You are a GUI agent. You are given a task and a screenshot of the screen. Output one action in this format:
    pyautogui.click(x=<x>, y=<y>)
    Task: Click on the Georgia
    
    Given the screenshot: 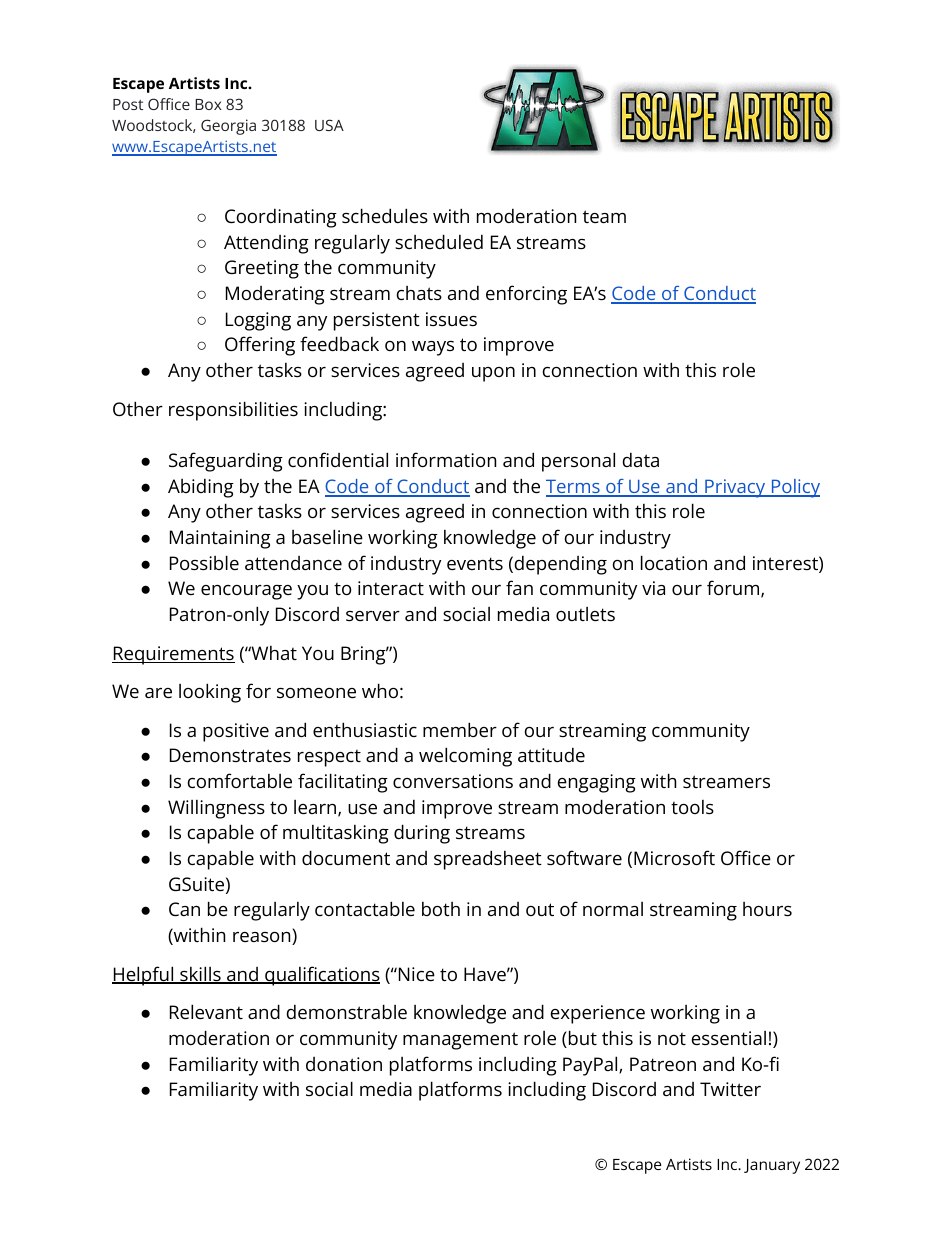 What is the action you would take?
    pyautogui.click(x=228, y=127)
